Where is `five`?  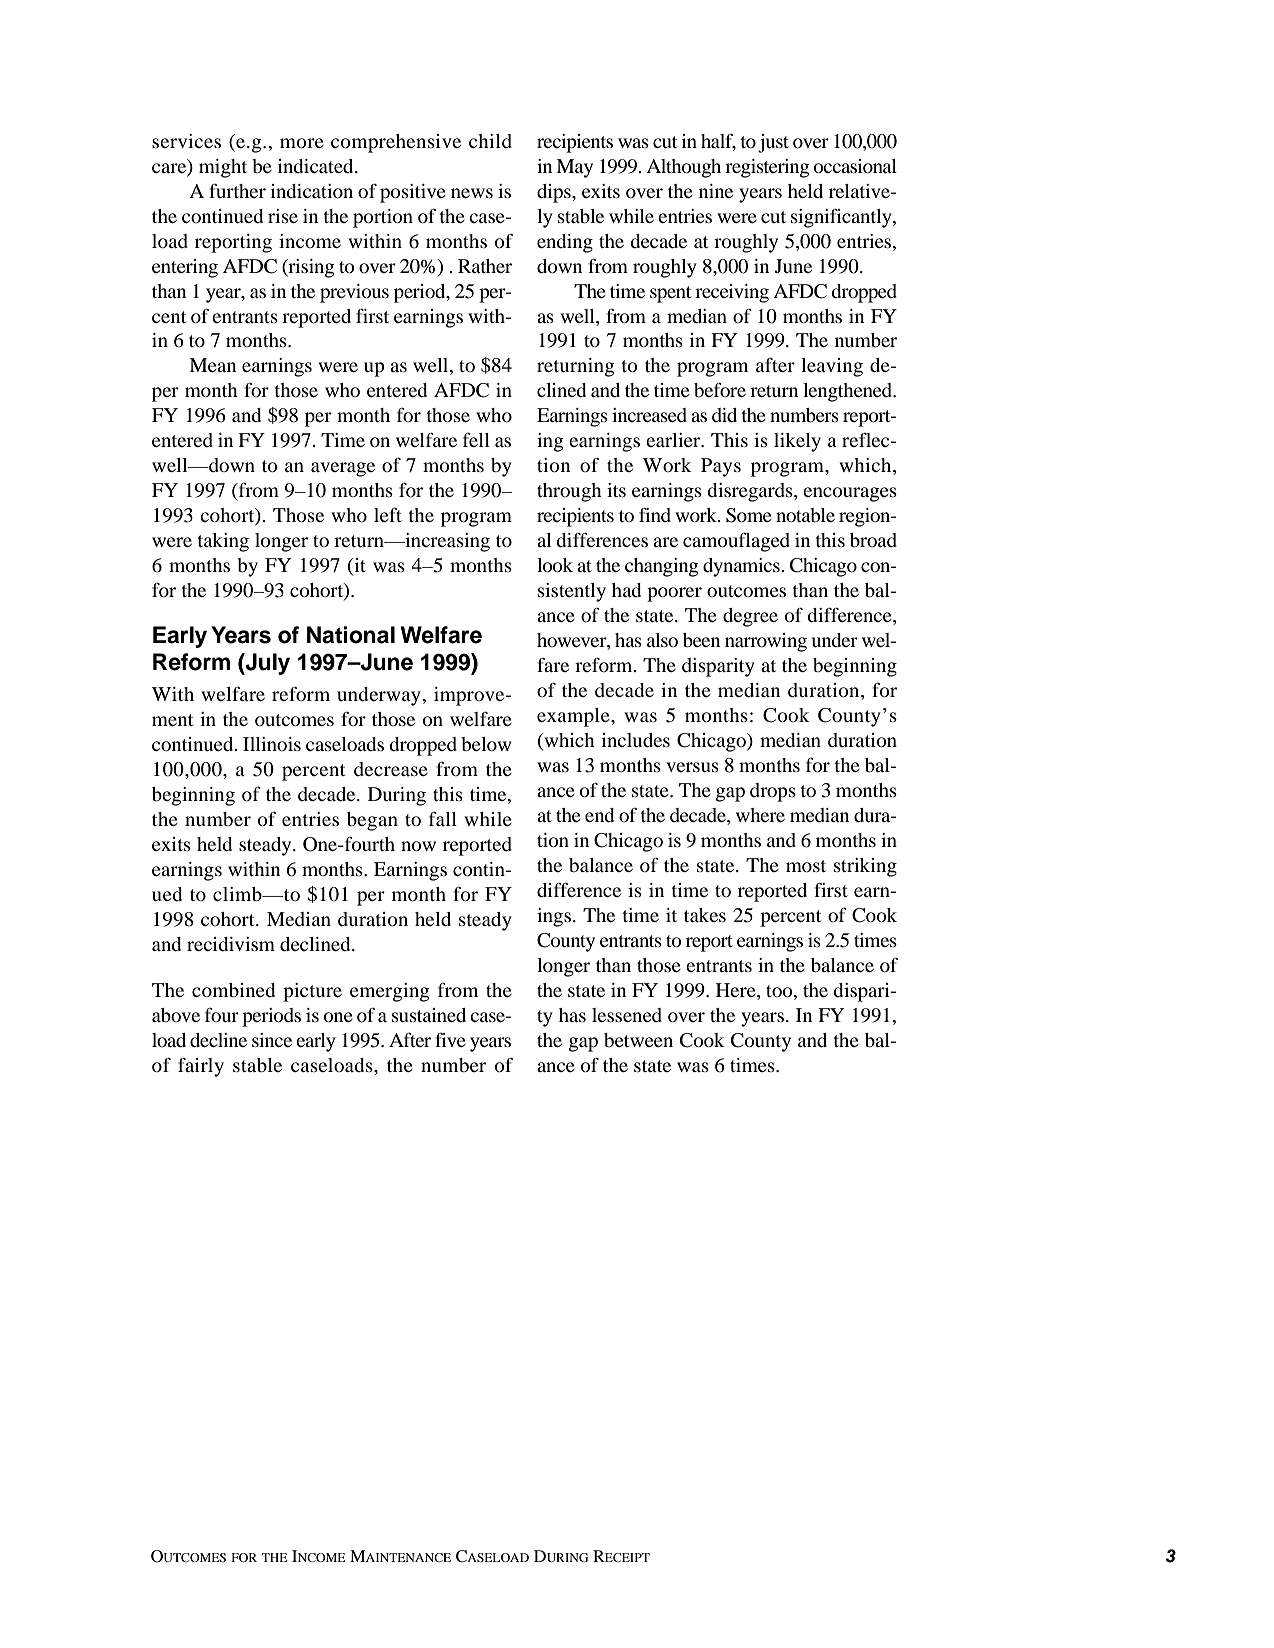
five is located at coordinates (450, 1039).
